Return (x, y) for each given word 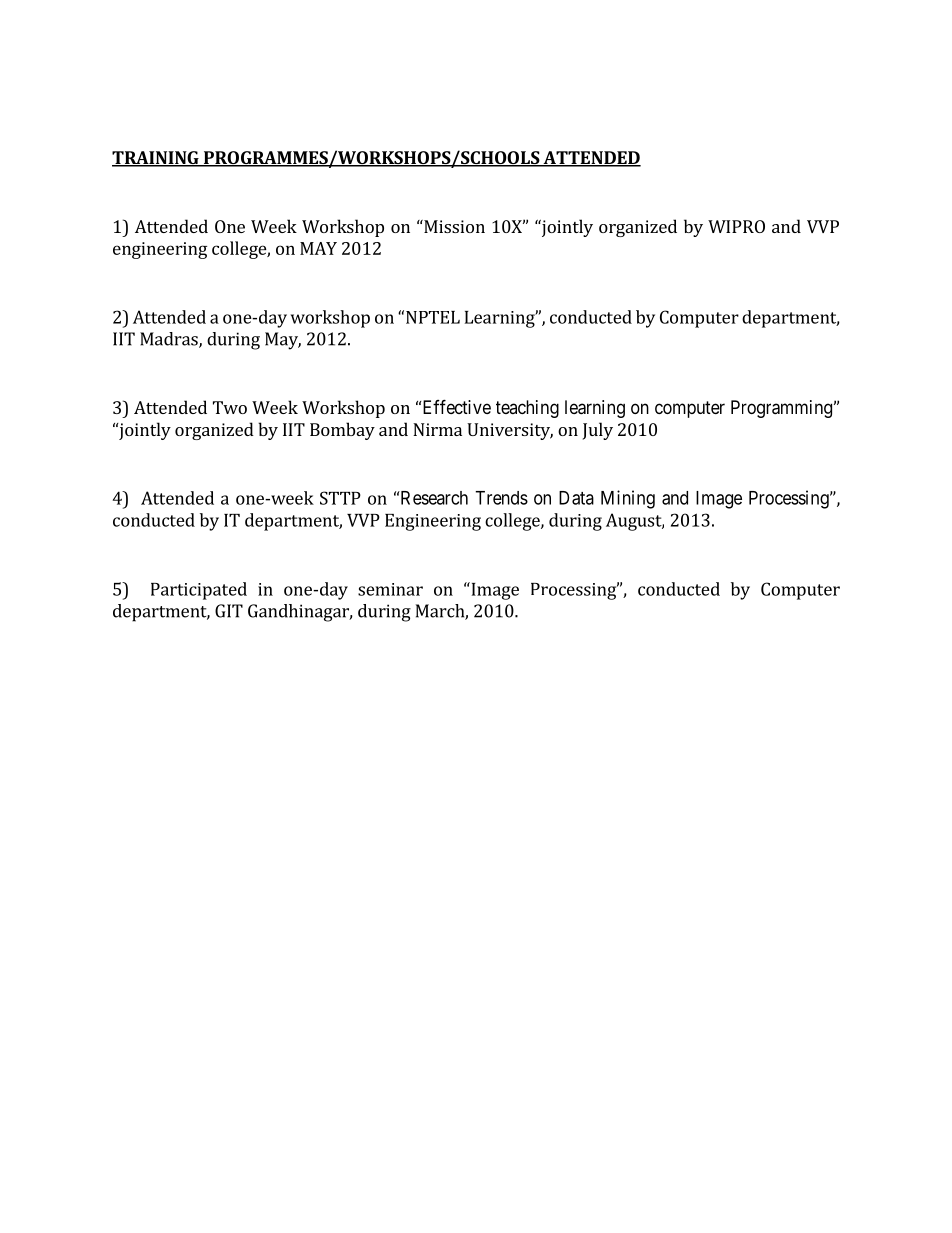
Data (576, 498)
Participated (199, 591)
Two (230, 407)
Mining (628, 499)
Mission (453, 226)
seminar (390, 589)
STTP (340, 498)
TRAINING (156, 159)
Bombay (342, 431)
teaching (527, 409)
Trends (501, 498)
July (598, 431)
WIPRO (736, 226)
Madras (170, 340)
